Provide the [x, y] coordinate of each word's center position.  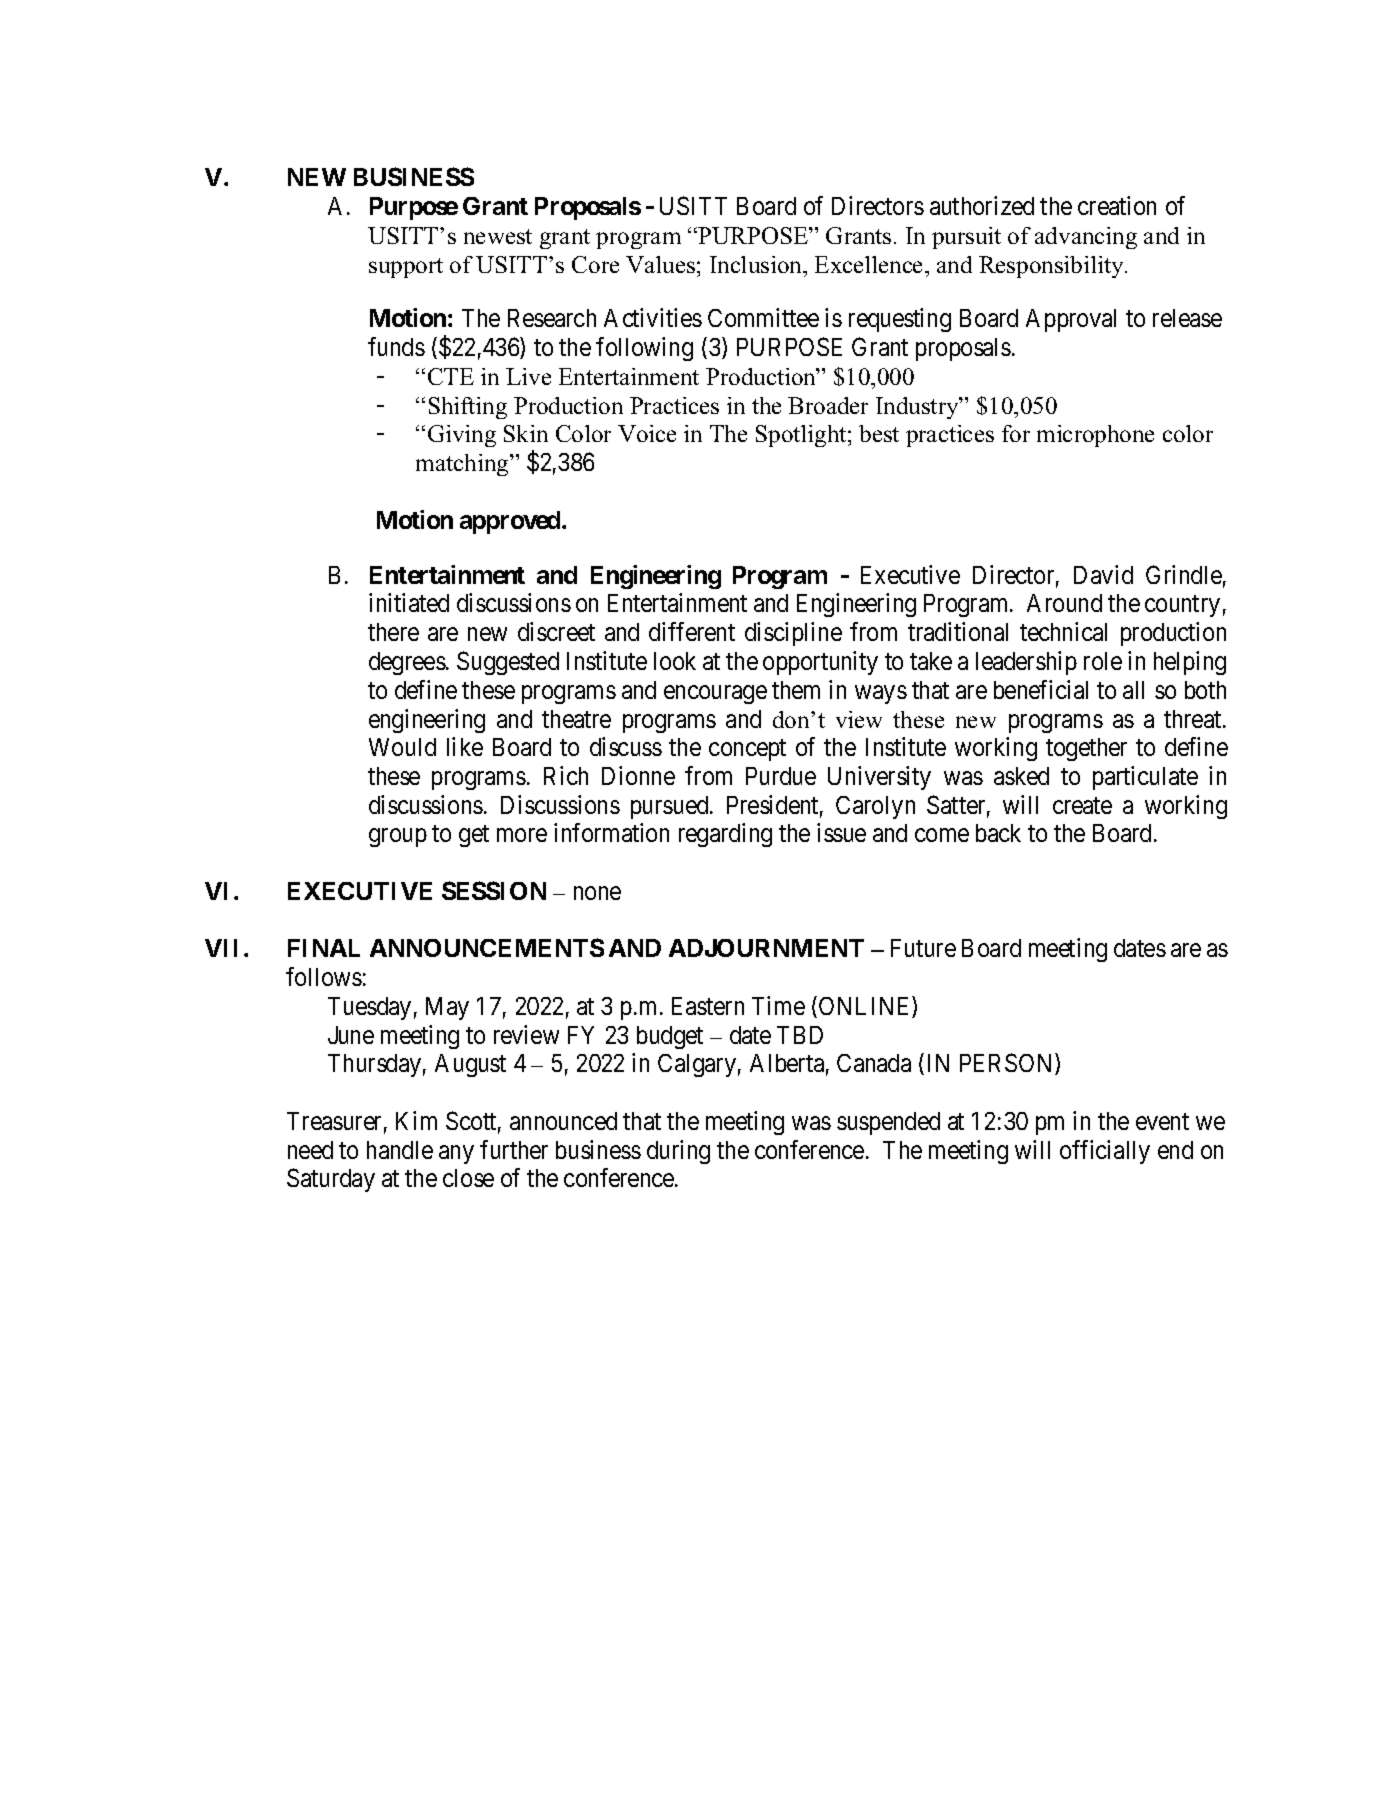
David [1103, 574]
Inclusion [757, 264]
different [692, 631]
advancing [1086, 238]
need [310, 1150]
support [406, 268]
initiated [409, 602]
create [1082, 805]
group [398, 838]
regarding [725, 835]
